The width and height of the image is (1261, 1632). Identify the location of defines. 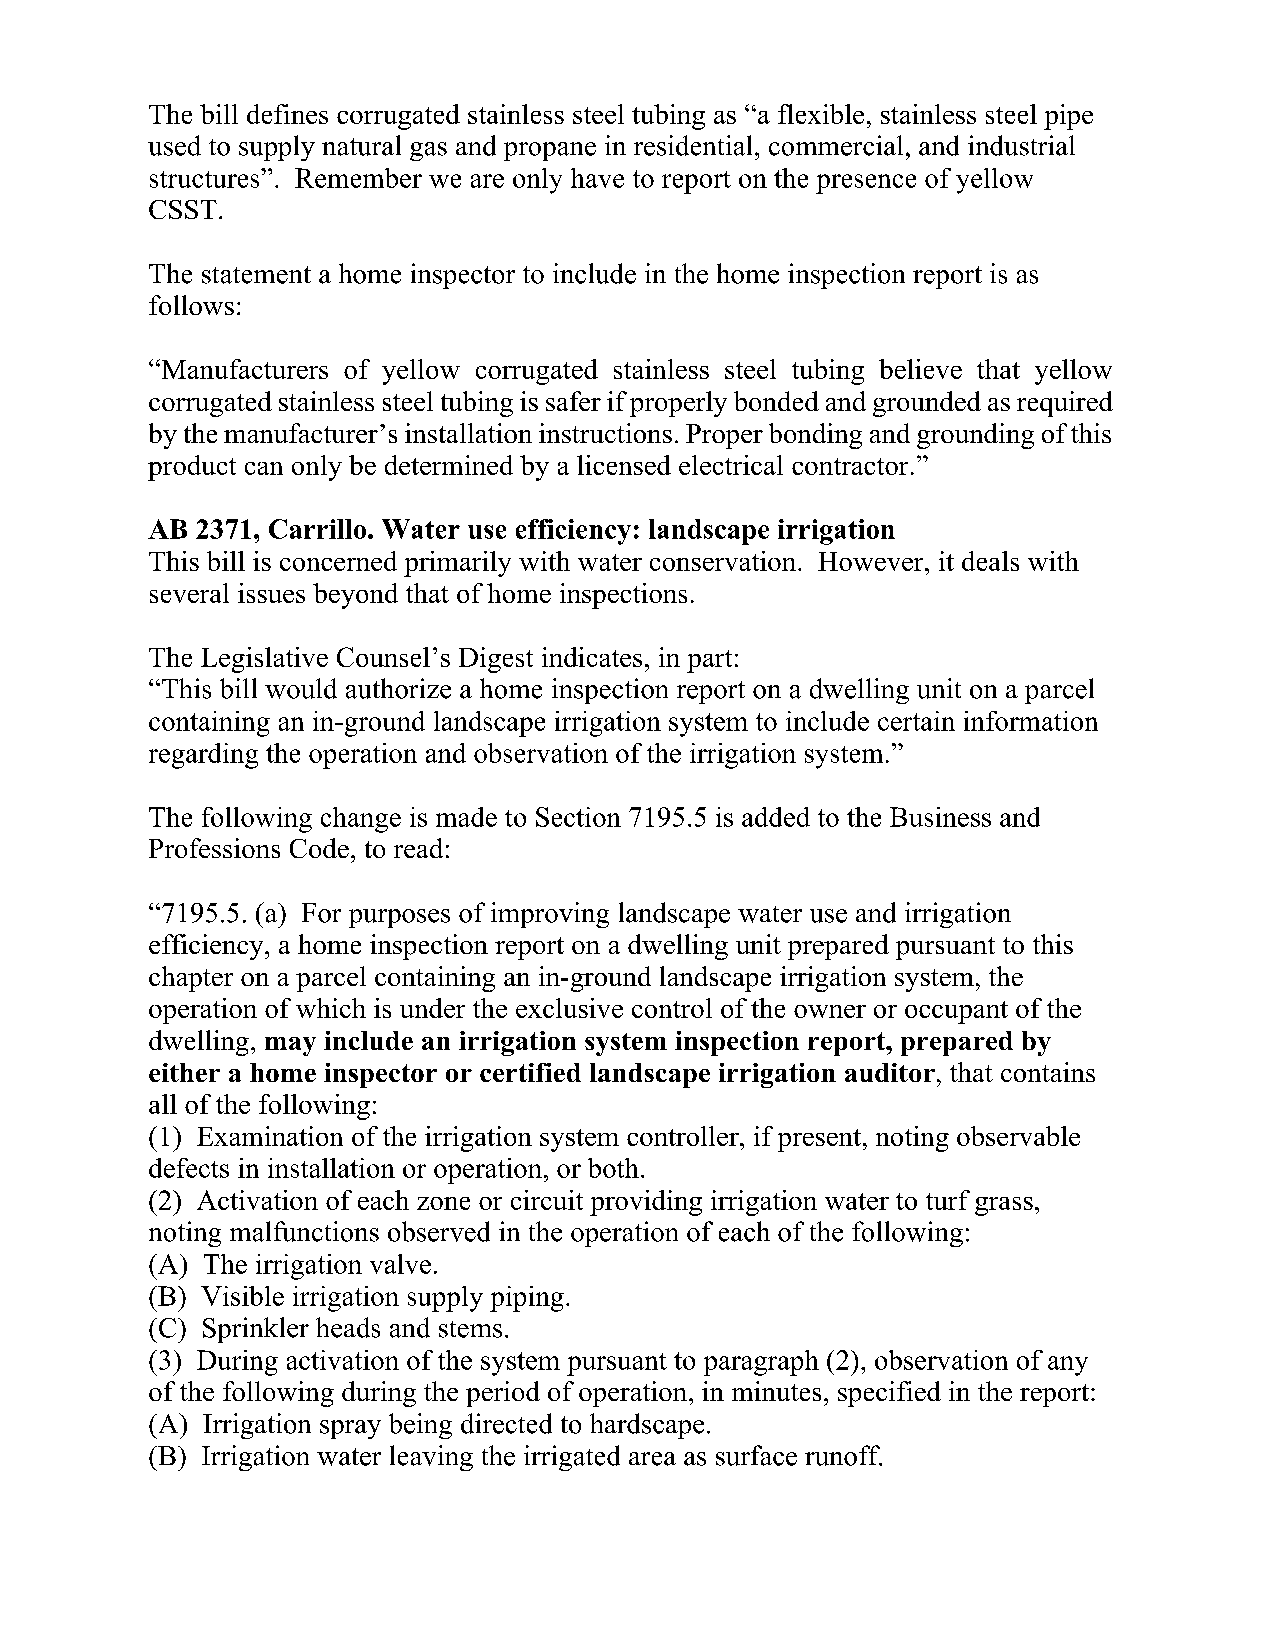
(287, 114).
